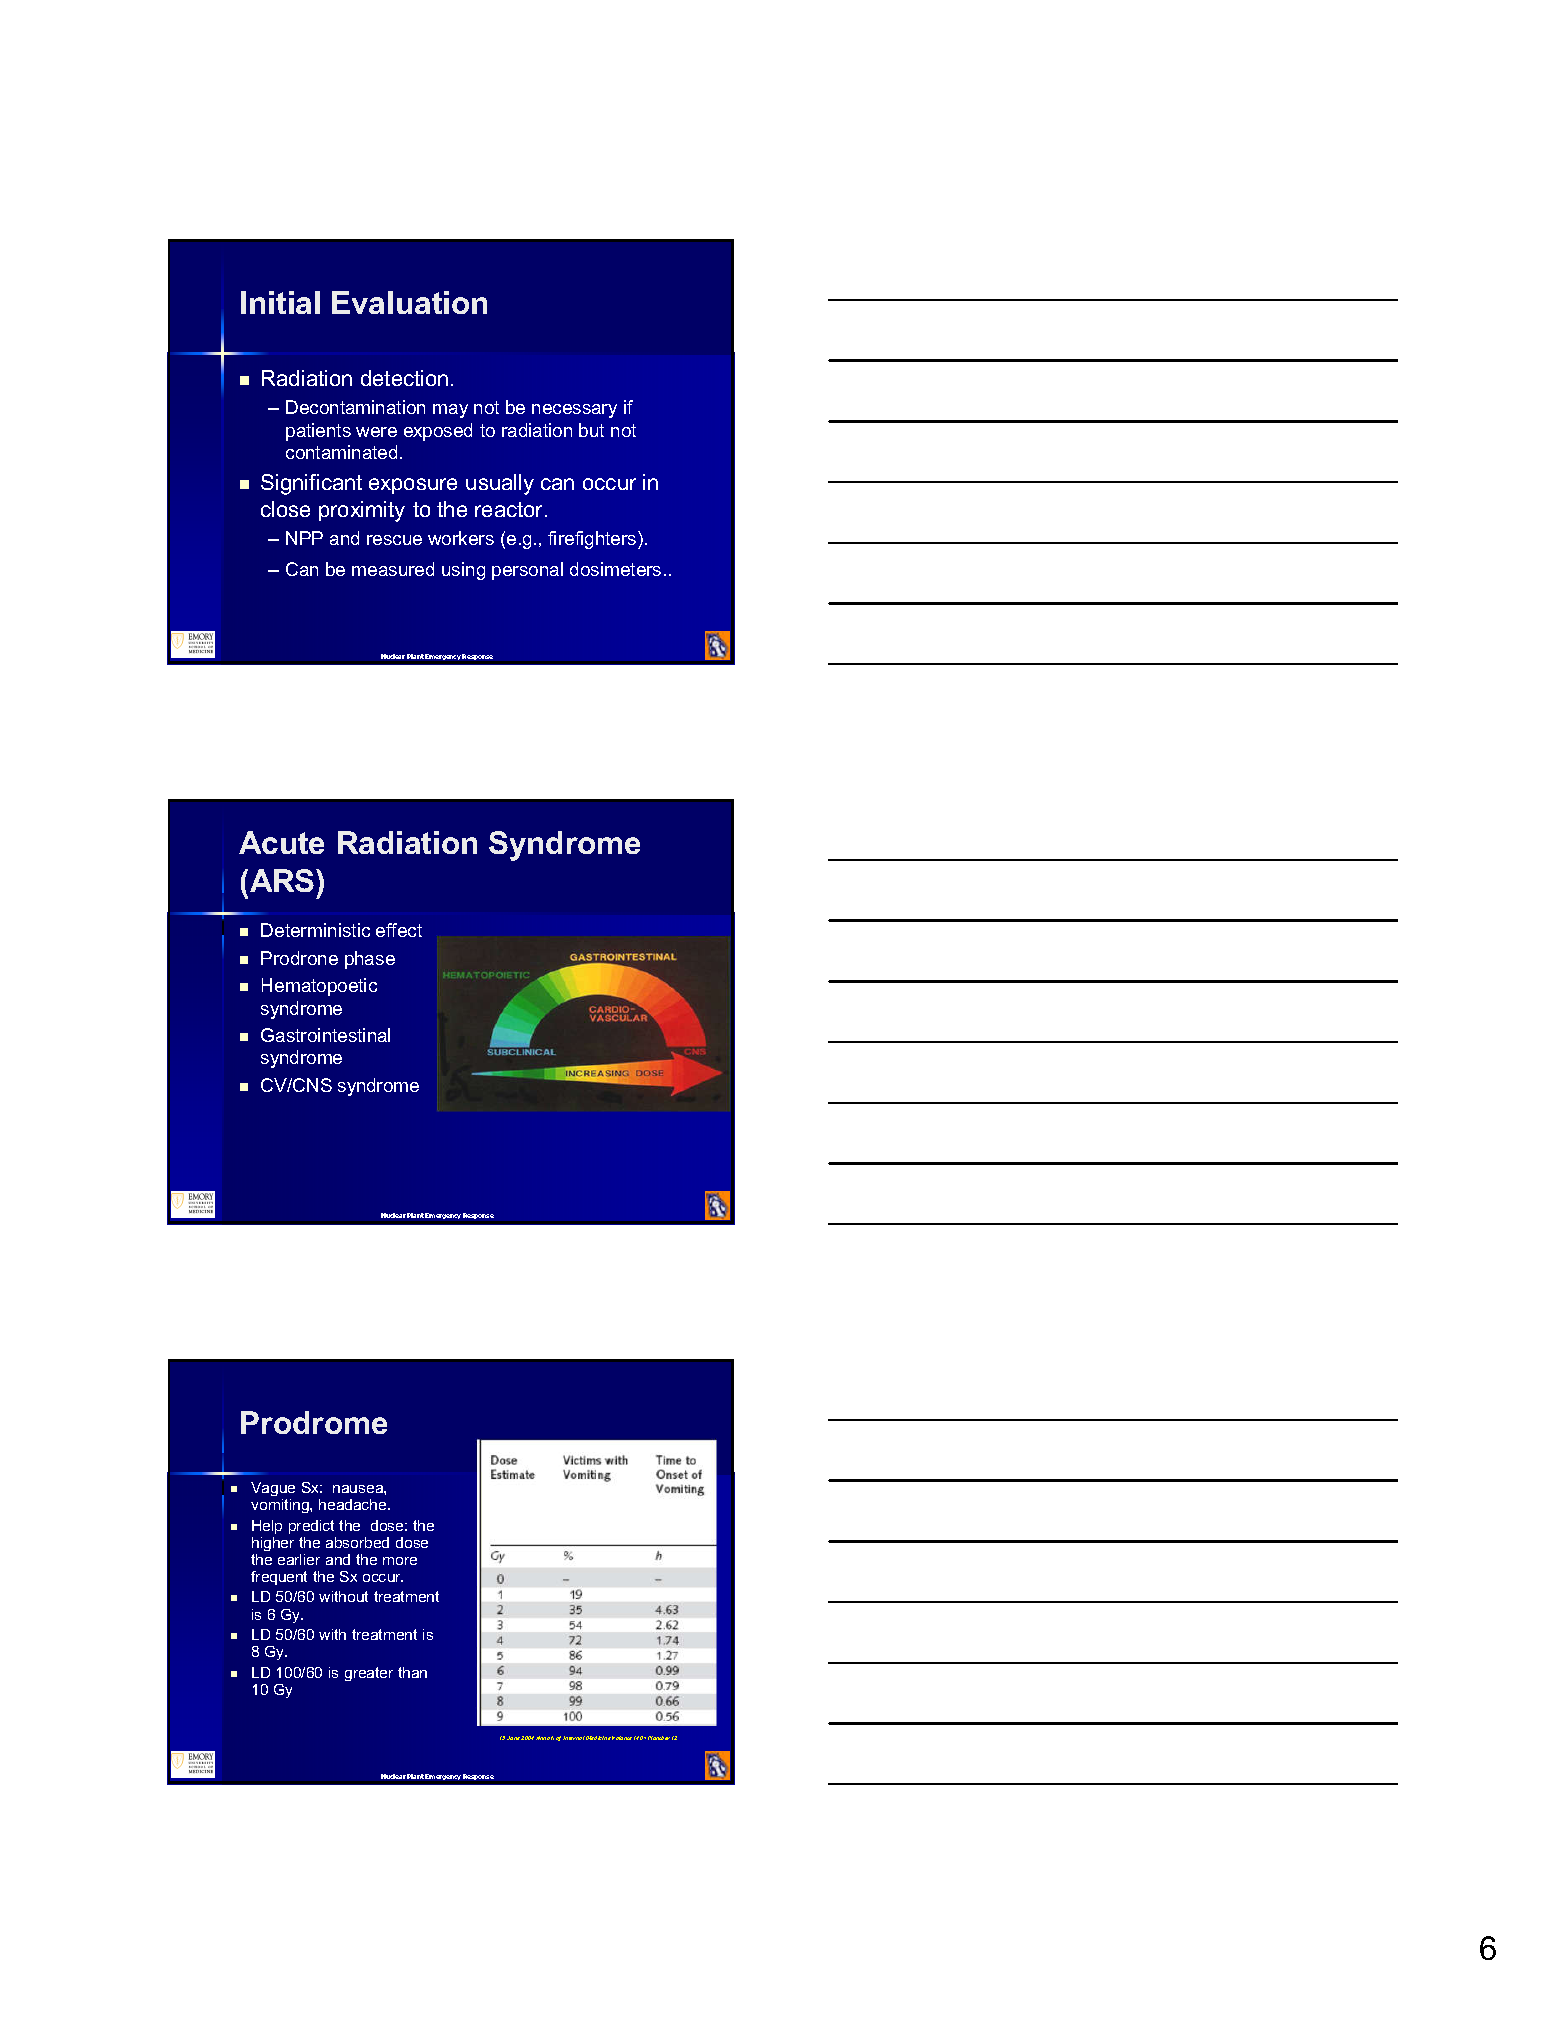 This page has width=1564, height=2024. I want to click on phase, so click(370, 960).
